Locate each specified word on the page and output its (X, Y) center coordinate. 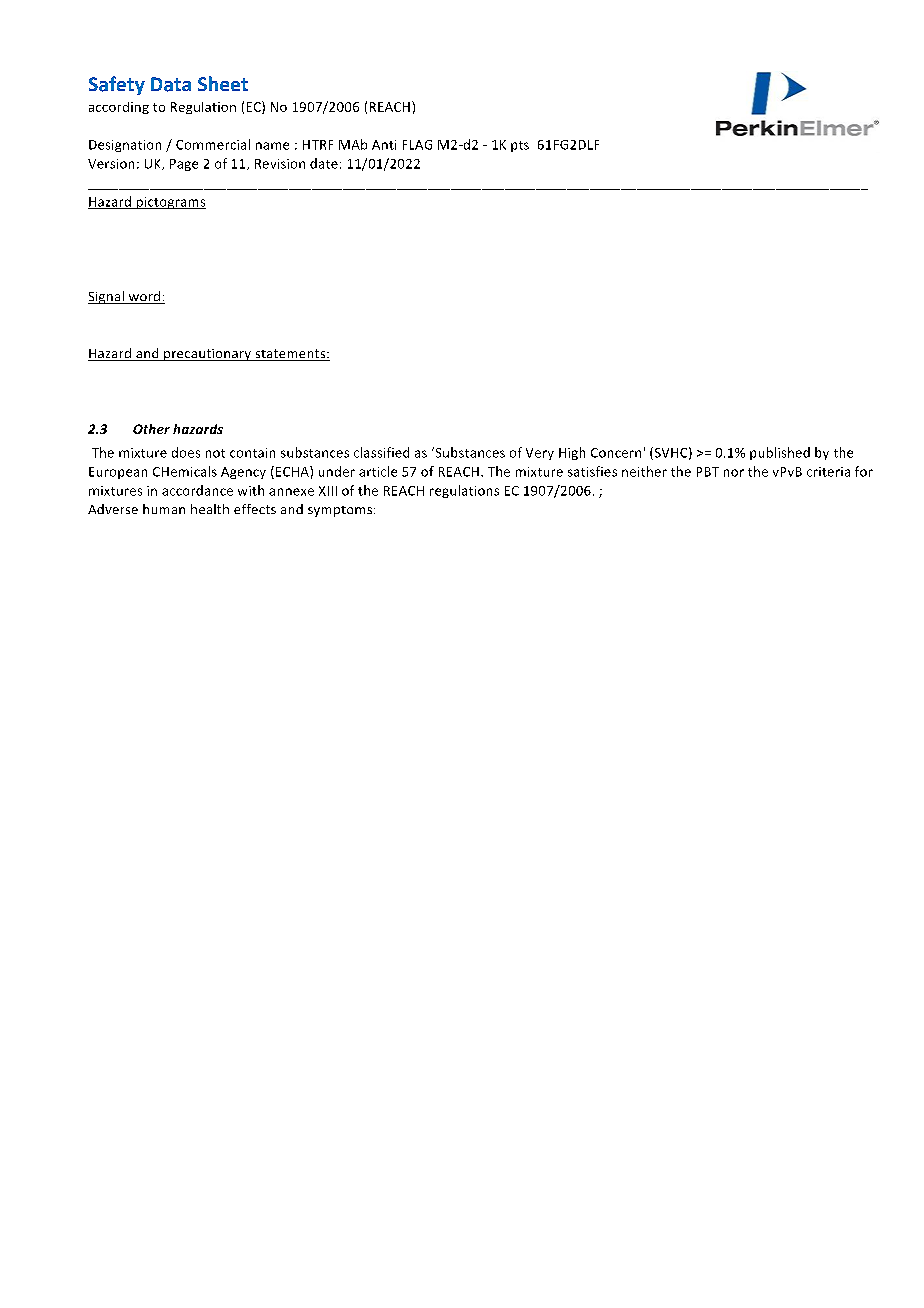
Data (171, 84)
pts (520, 146)
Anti (384, 145)
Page (184, 165)
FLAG (417, 145)
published (780, 453)
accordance (197, 490)
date (324, 163)
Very (540, 454)
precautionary (207, 355)
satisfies (592, 471)
